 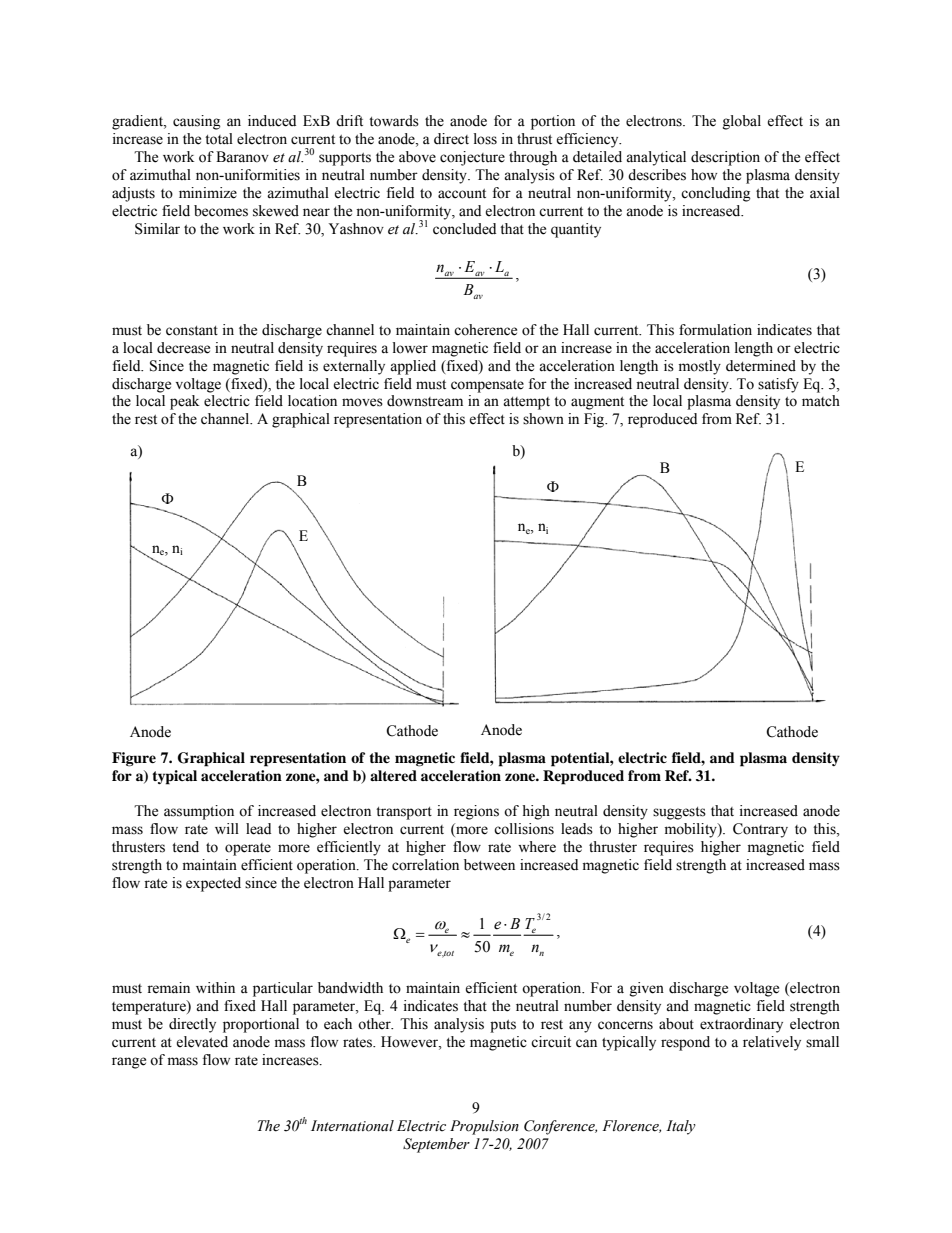 What do you see at coordinates (484, 1127) in the screenshot?
I see `Propulsion` at bounding box center [484, 1127].
